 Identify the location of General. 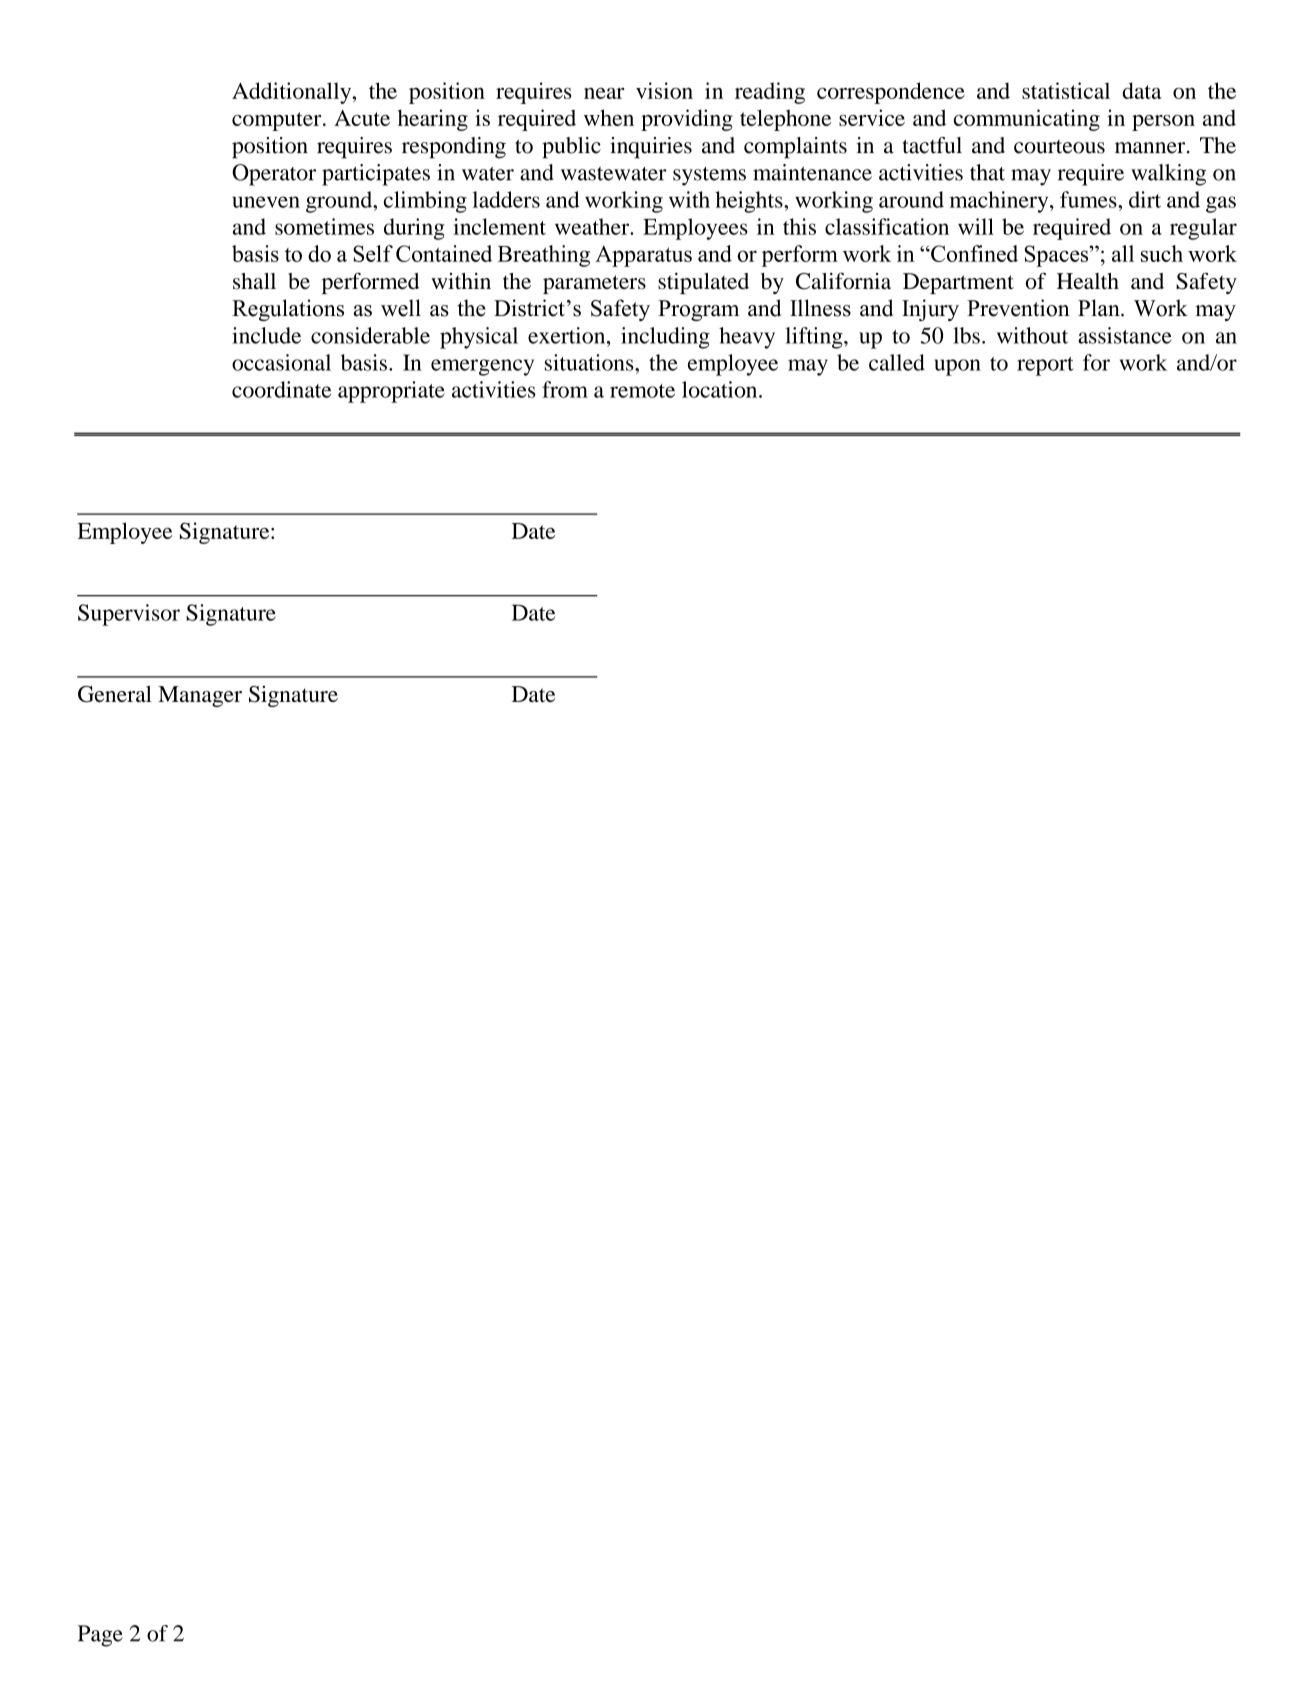
(115, 694).
